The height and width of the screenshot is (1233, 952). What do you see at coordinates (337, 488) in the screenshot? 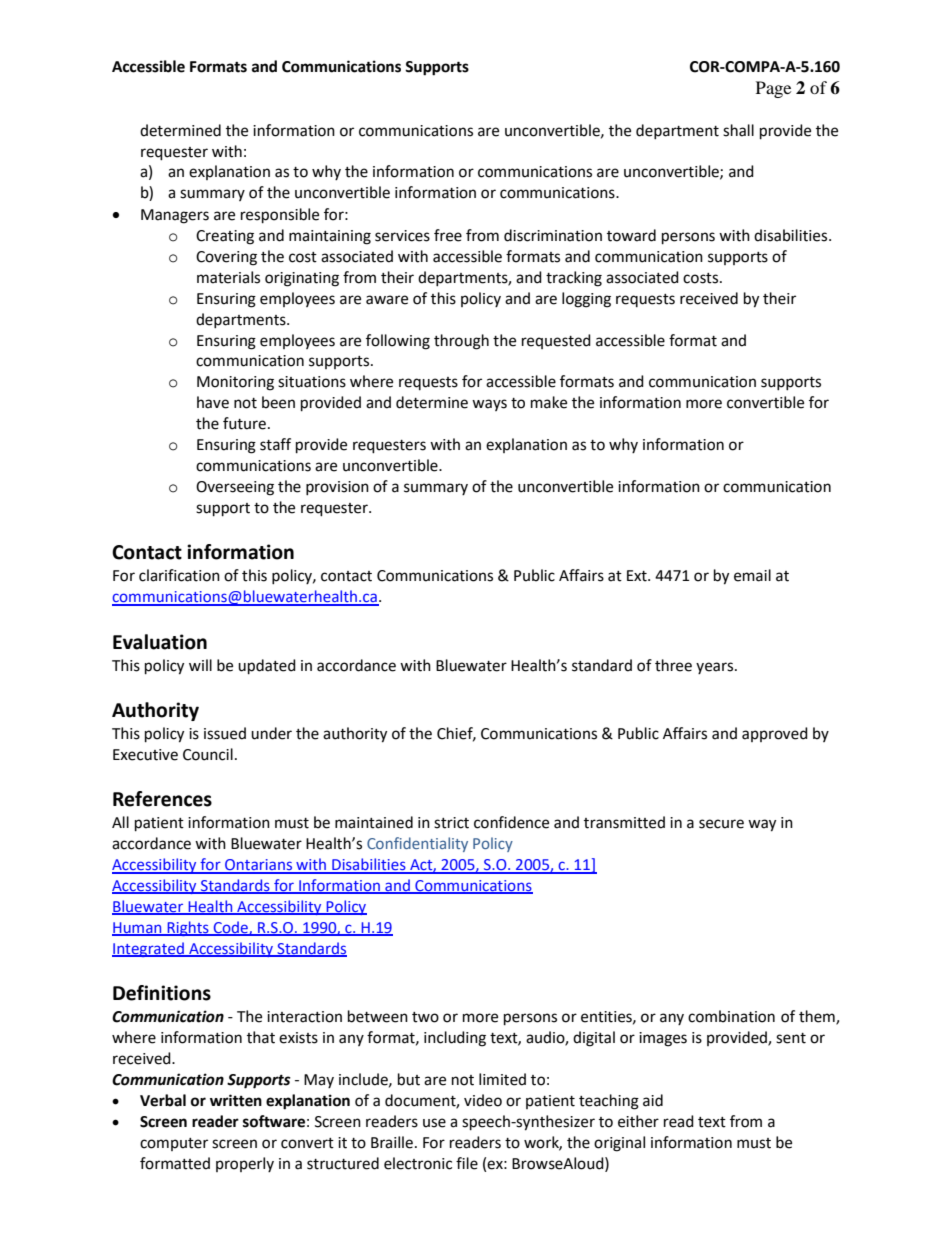
I see `provision` at bounding box center [337, 488].
